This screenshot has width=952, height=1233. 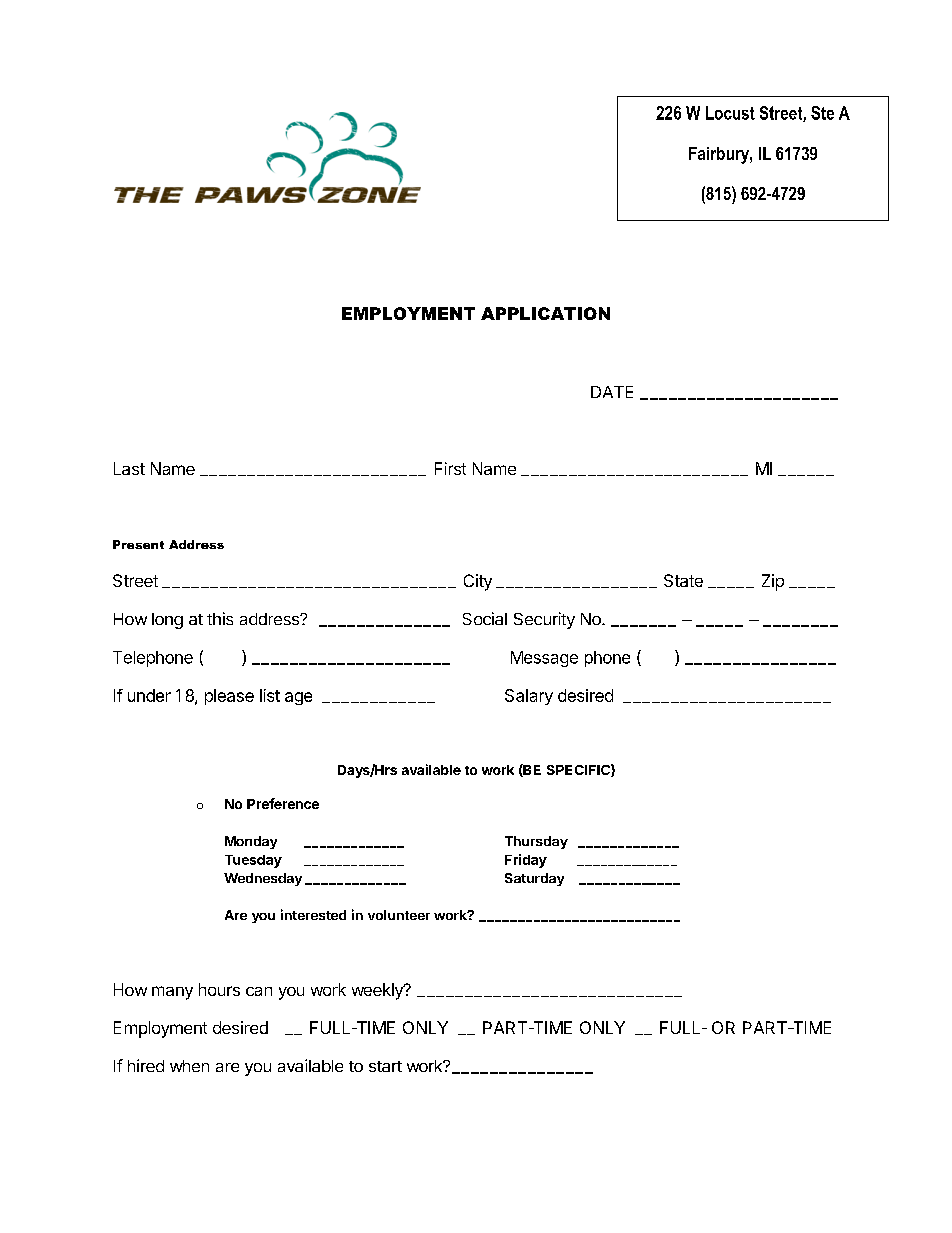 What do you see at coordinates (189, 1066) in the screenshot?
I see `when` at bounding box center [189, 1066].
